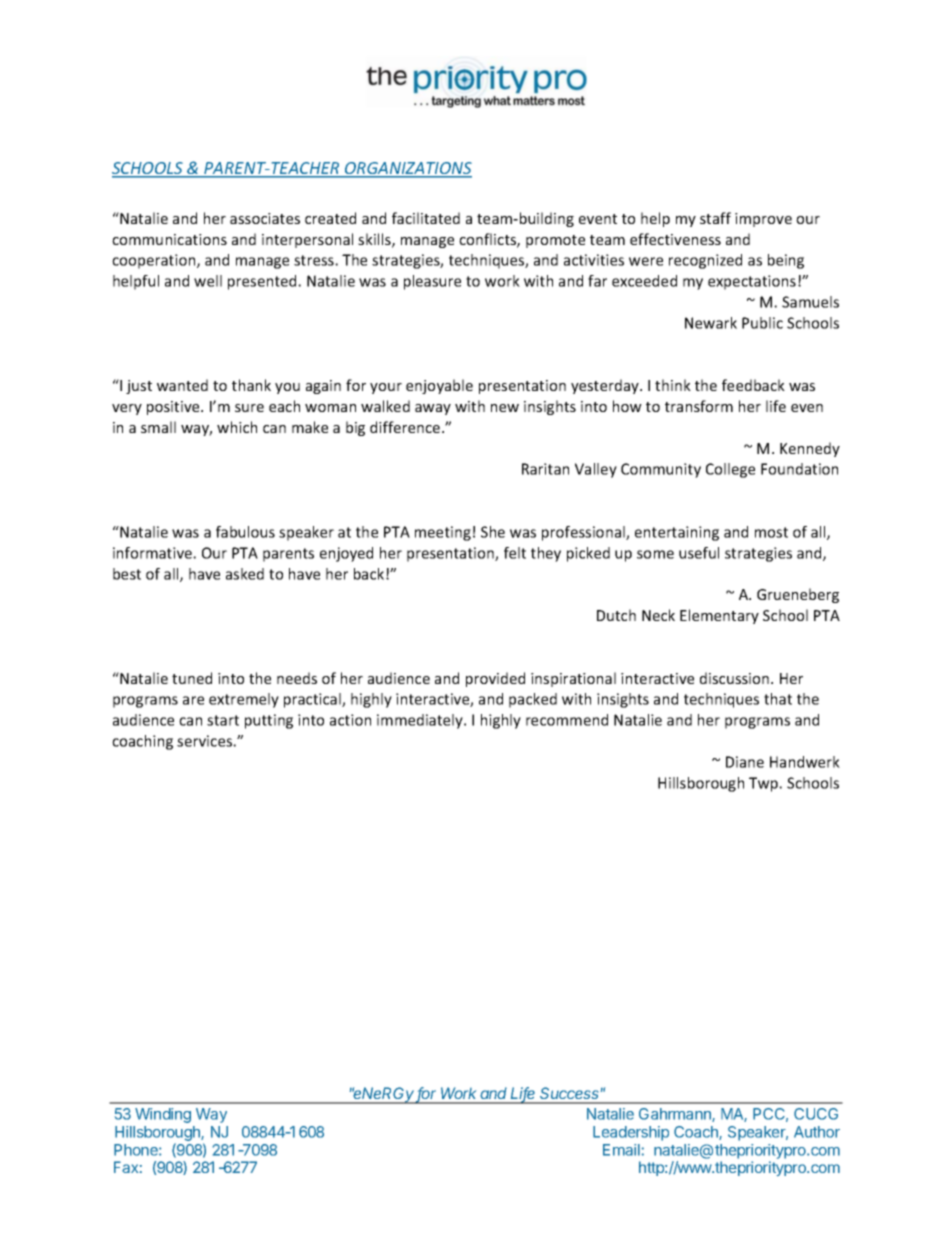 The image size is (952, 1233). What do you see at coordinates (265, 218) in the page?
I see `associates` at bounding box center [265, 218].
